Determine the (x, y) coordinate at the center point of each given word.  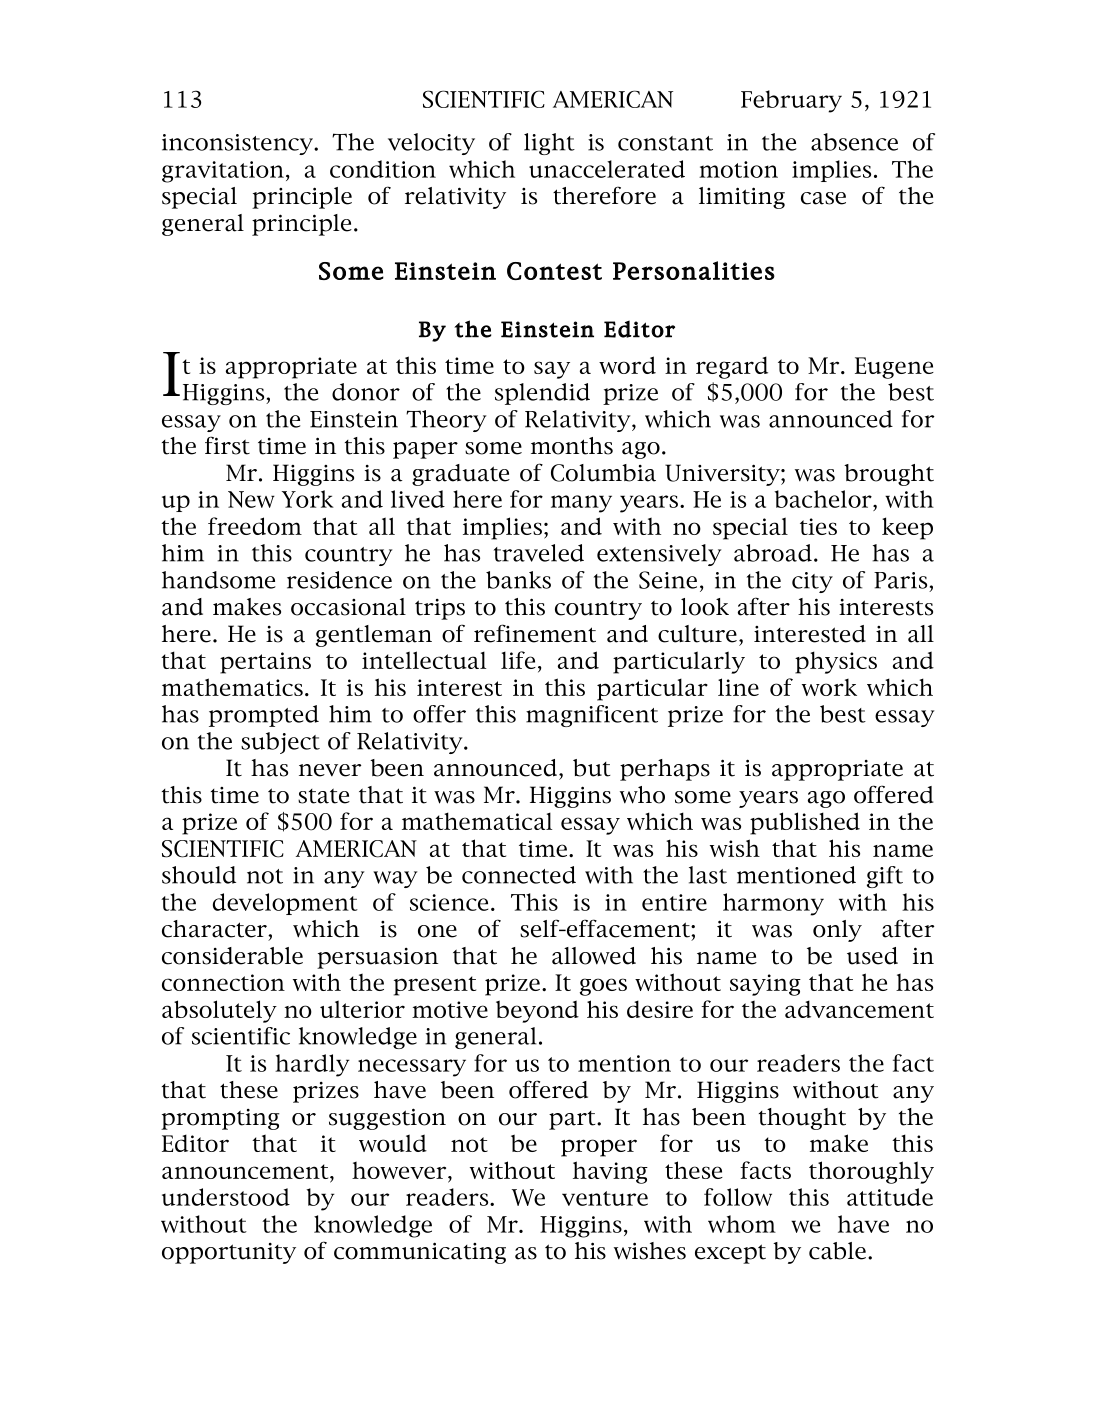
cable (837, 1251)
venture (605, 1198)
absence (854, 142)
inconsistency (238, 144)
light (549, 144)
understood (226, 1197)
